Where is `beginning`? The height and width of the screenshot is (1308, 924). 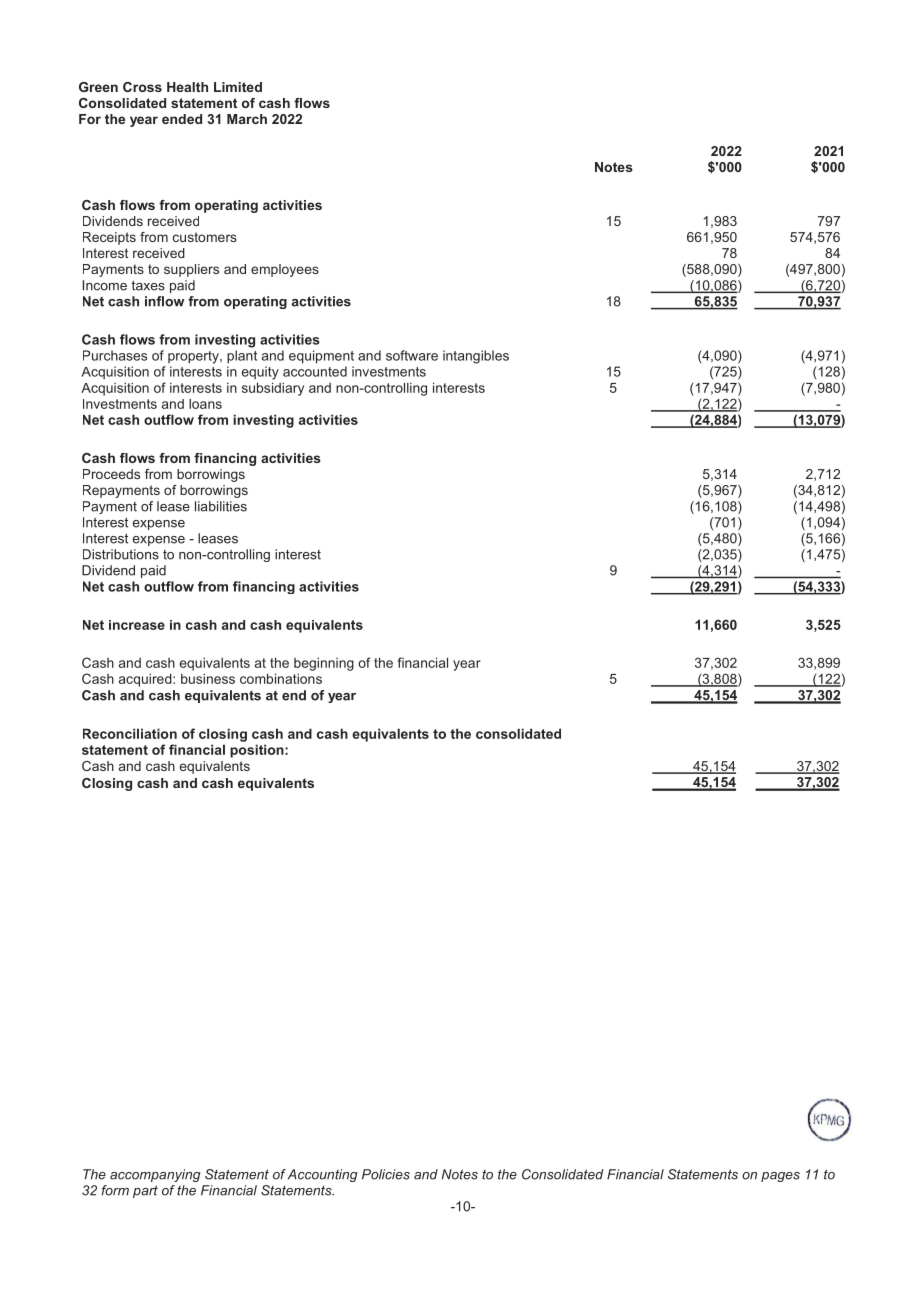 beginning is located at coordinates (324, 664).
